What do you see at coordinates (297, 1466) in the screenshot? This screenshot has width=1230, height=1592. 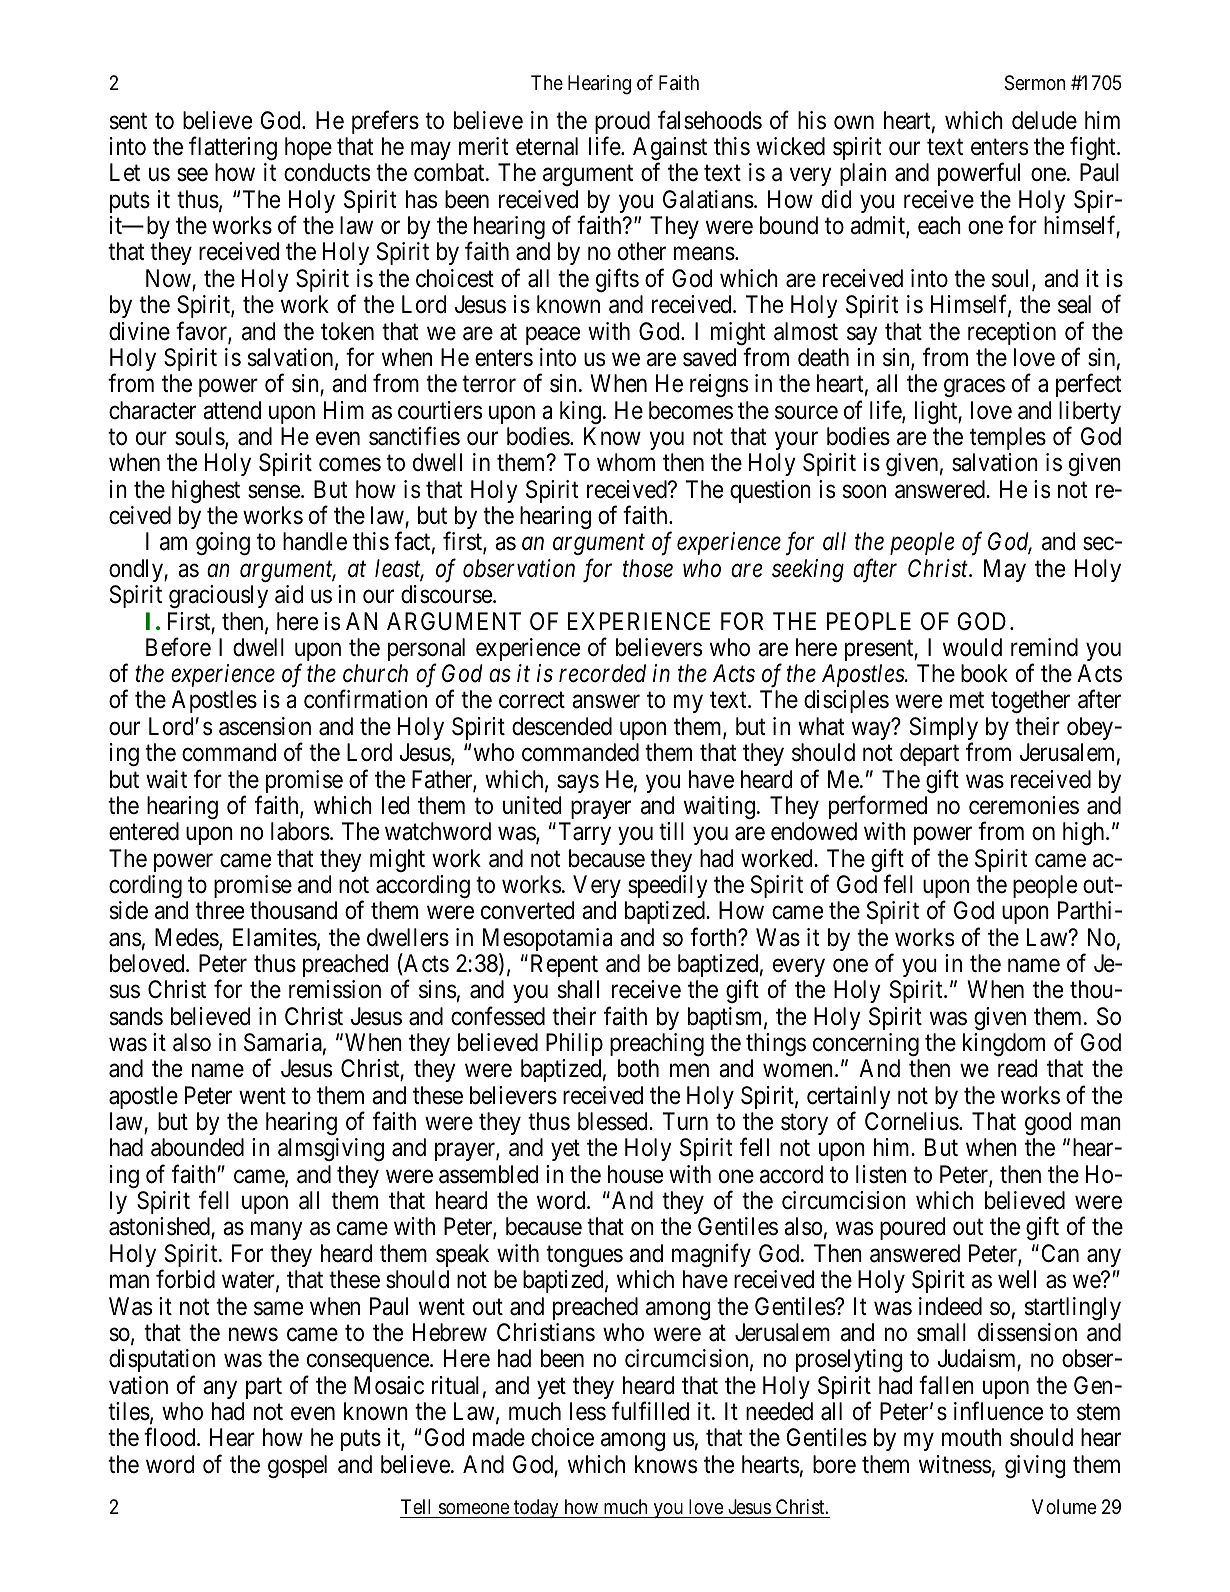 I see `gospel` at bounding box center [297, 1466].
